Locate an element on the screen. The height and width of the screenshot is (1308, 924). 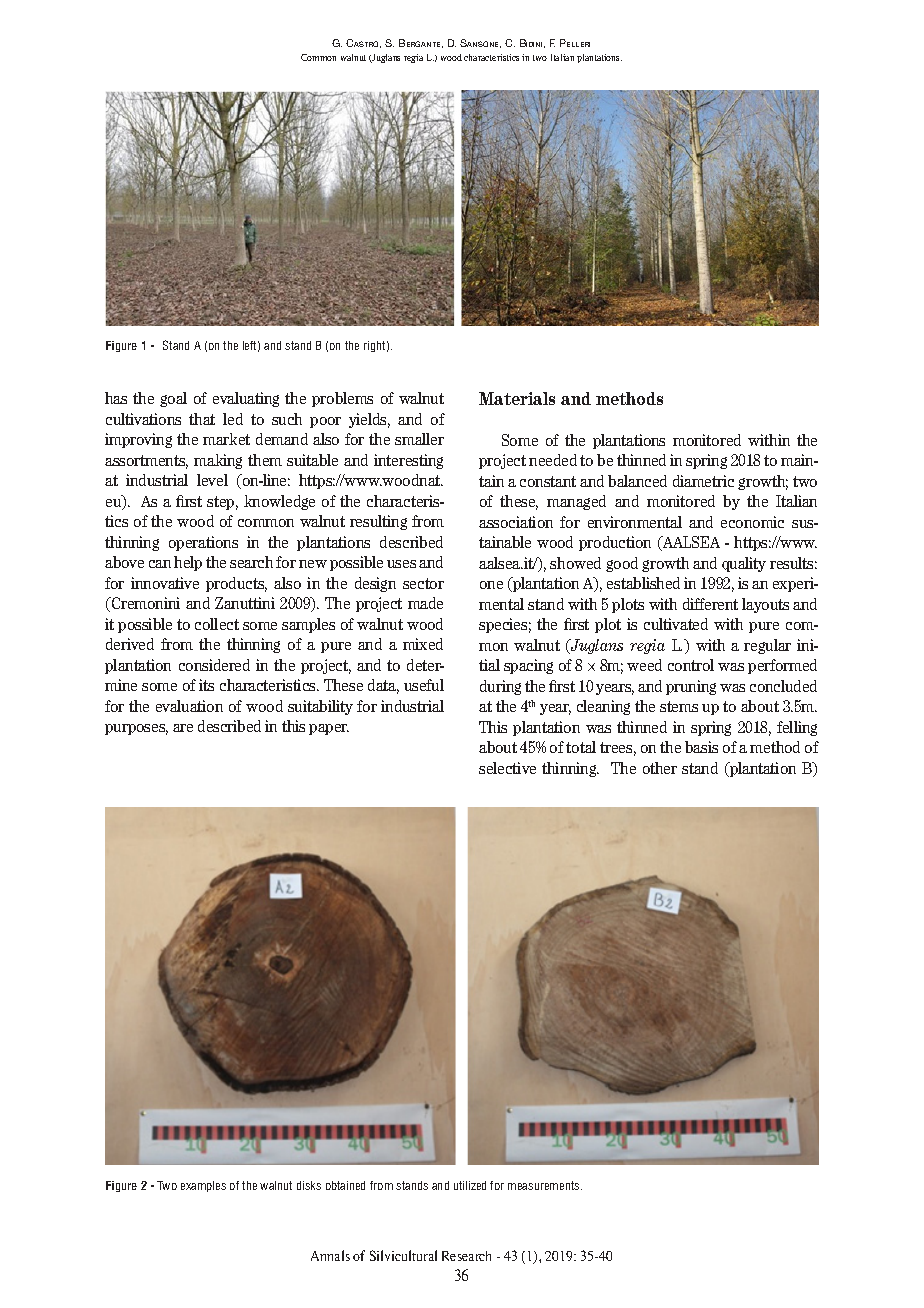
smaller is located at coordinates (419, 439).
